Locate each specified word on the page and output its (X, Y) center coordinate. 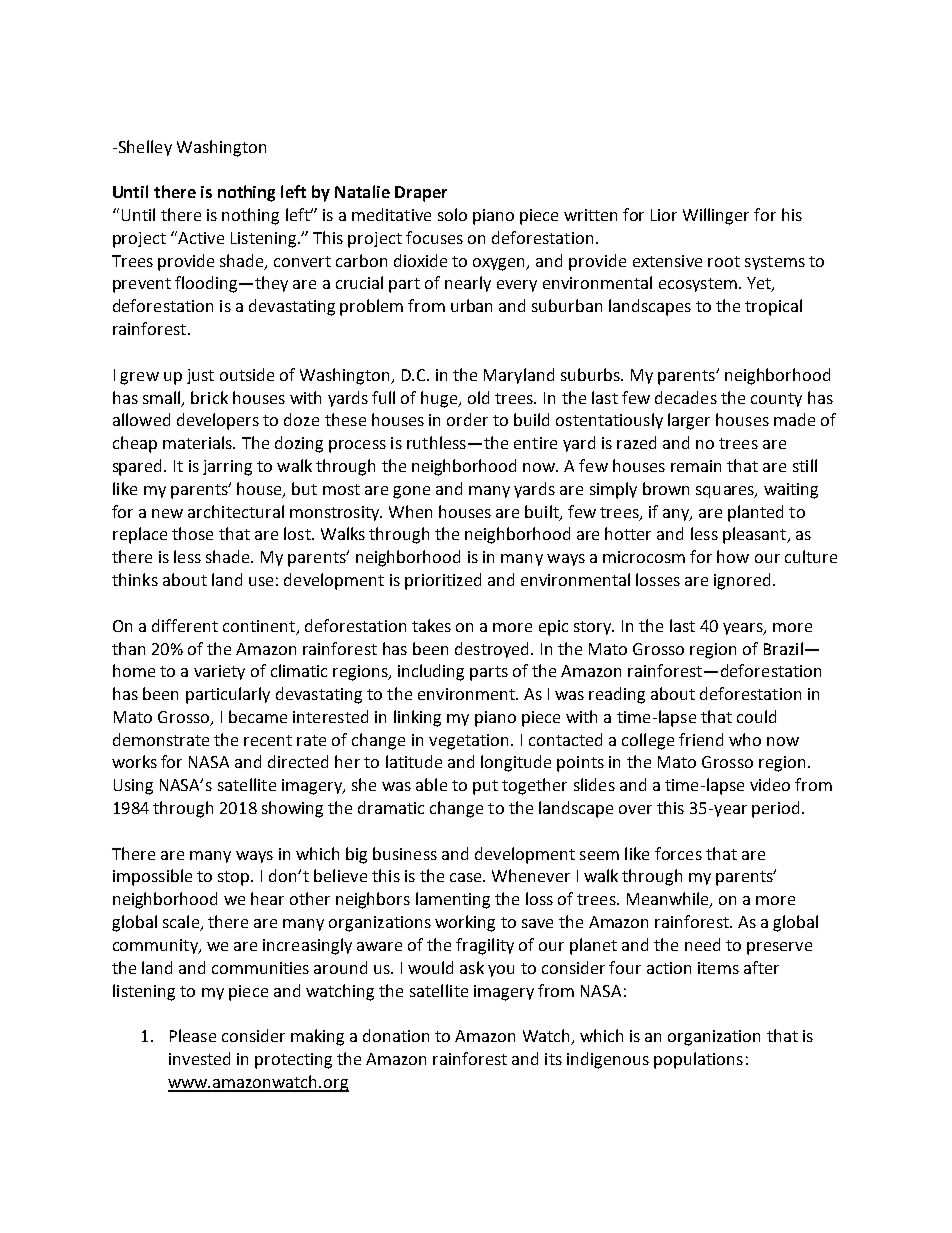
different (185, 625)
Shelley (144, 148)
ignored (742, 581)
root (724, 261)
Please (193, 1035)
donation (396, 1035)
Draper (421, 194)
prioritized (443, 581)
